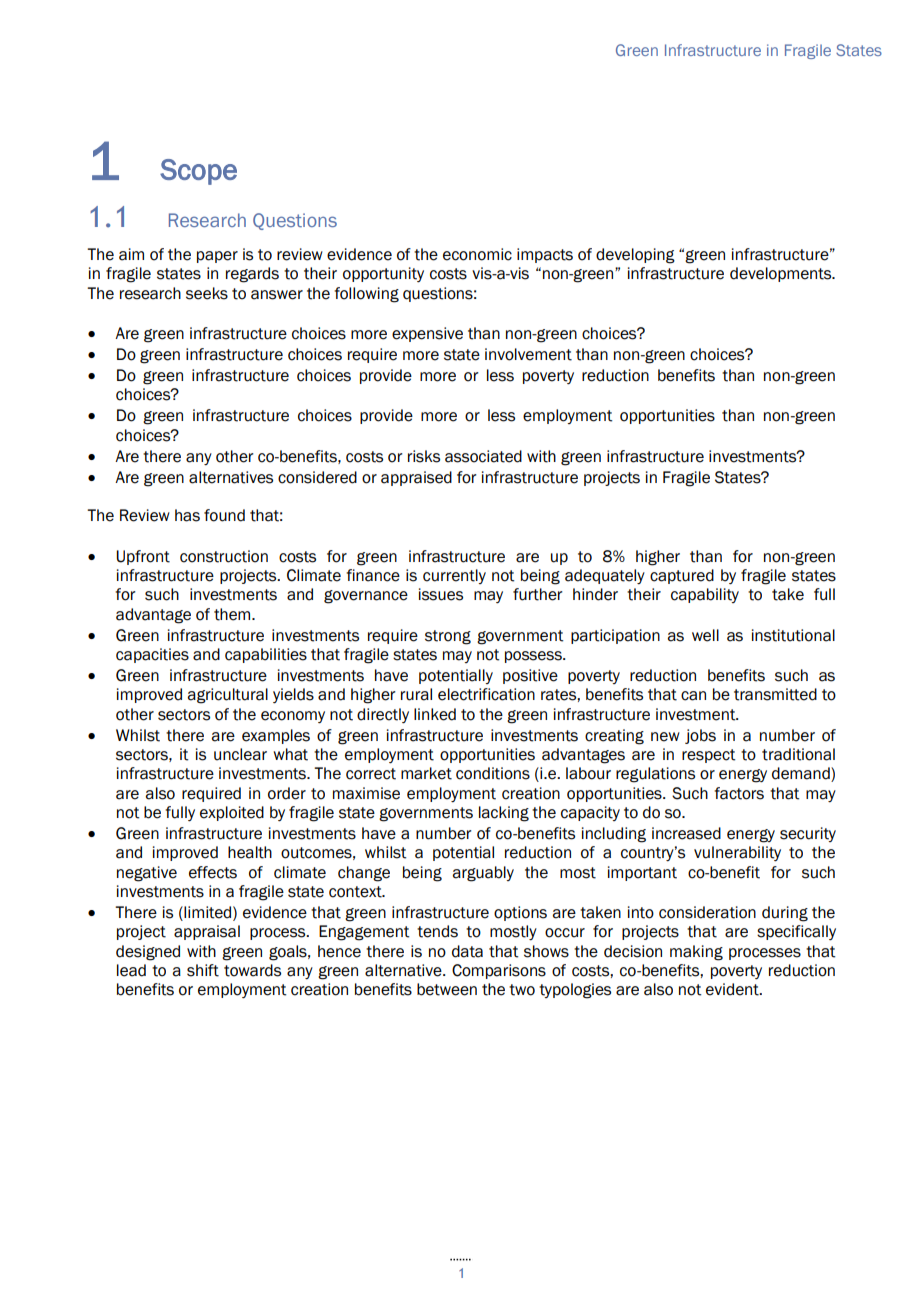 The image size is (924, 1308). What do you see at coordinates (198, 172) in the screenshot?
I see `Scope` at bounding box center [198, 172].
